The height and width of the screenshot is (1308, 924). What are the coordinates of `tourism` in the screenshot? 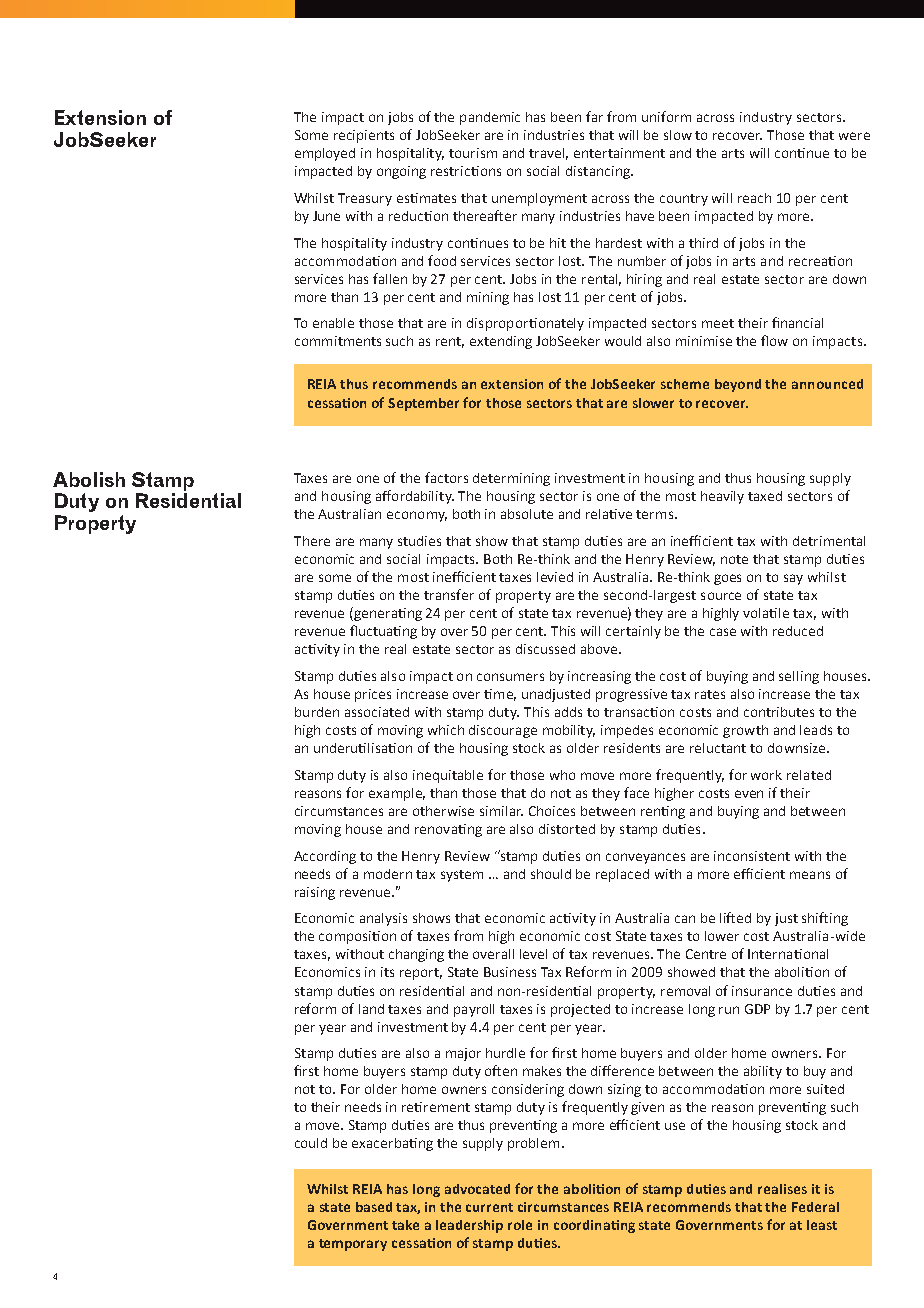 It's located at (473, 153).
